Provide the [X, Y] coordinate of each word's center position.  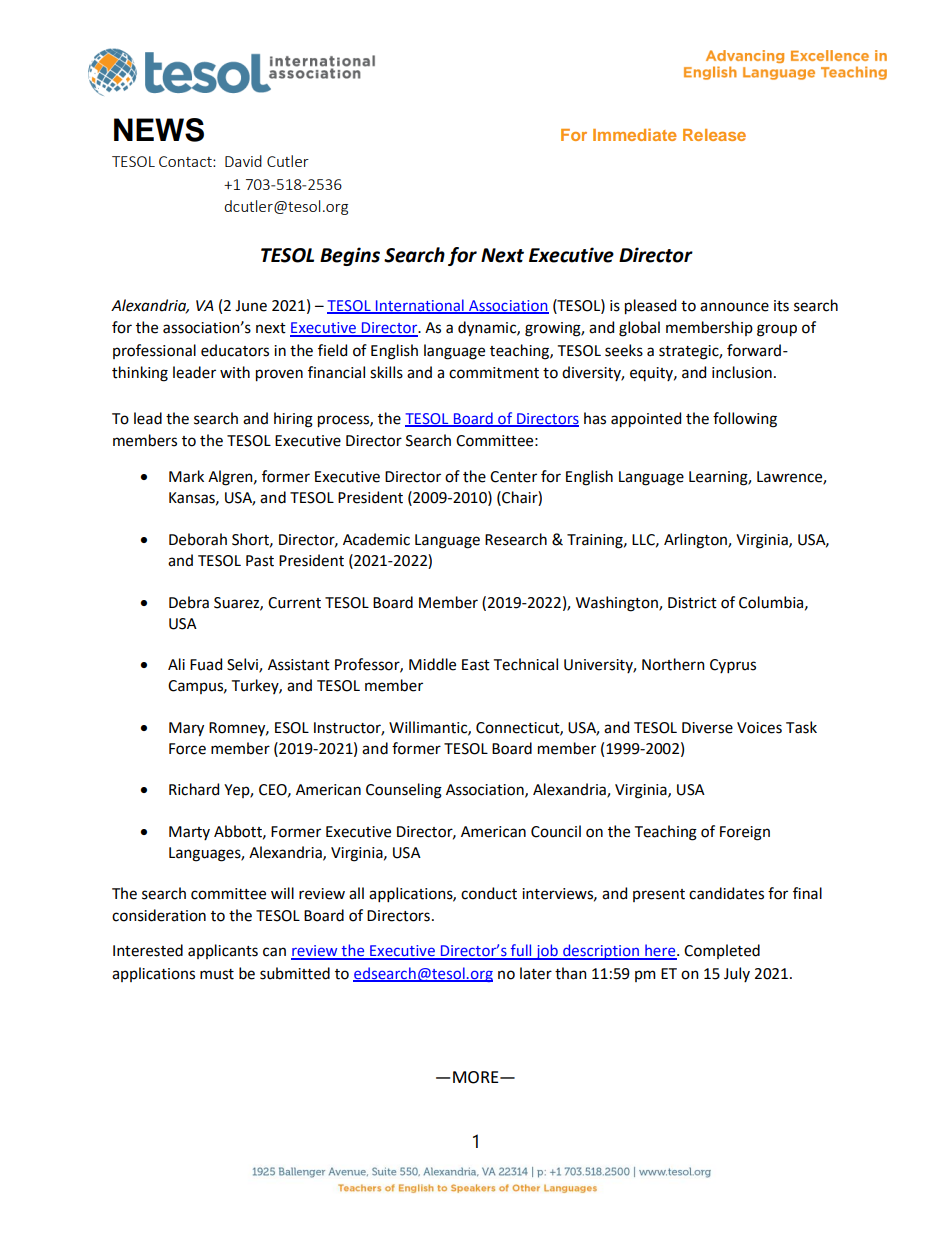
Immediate [635, 134]
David [243, 161]
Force [187, 749]
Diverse [707, 728]
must [217, 974]
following [745, 420]
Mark [186, 476]
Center [513, 477]
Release [714, 135]
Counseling [404, 791]
